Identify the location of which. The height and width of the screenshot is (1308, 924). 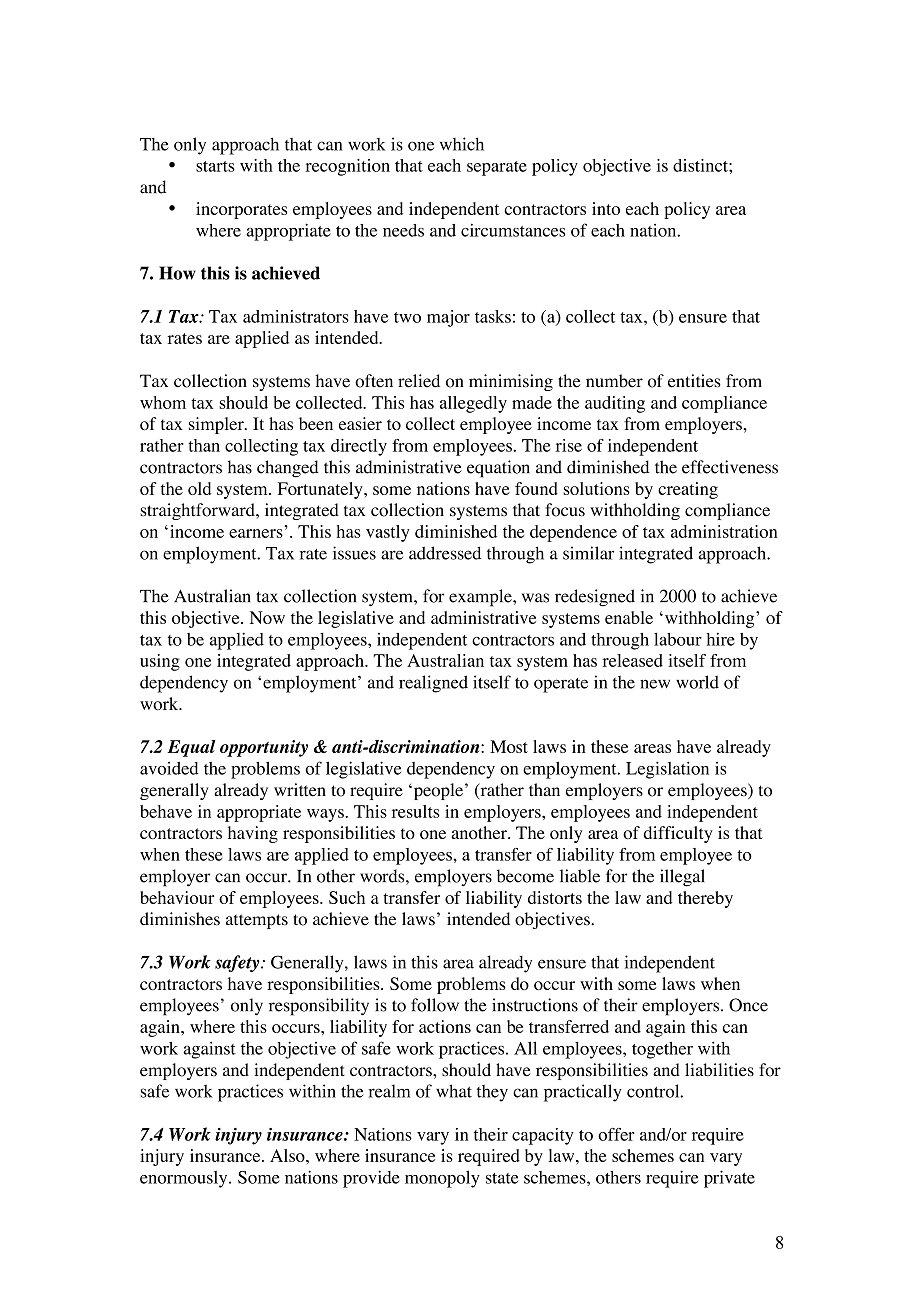
(462, 144).
